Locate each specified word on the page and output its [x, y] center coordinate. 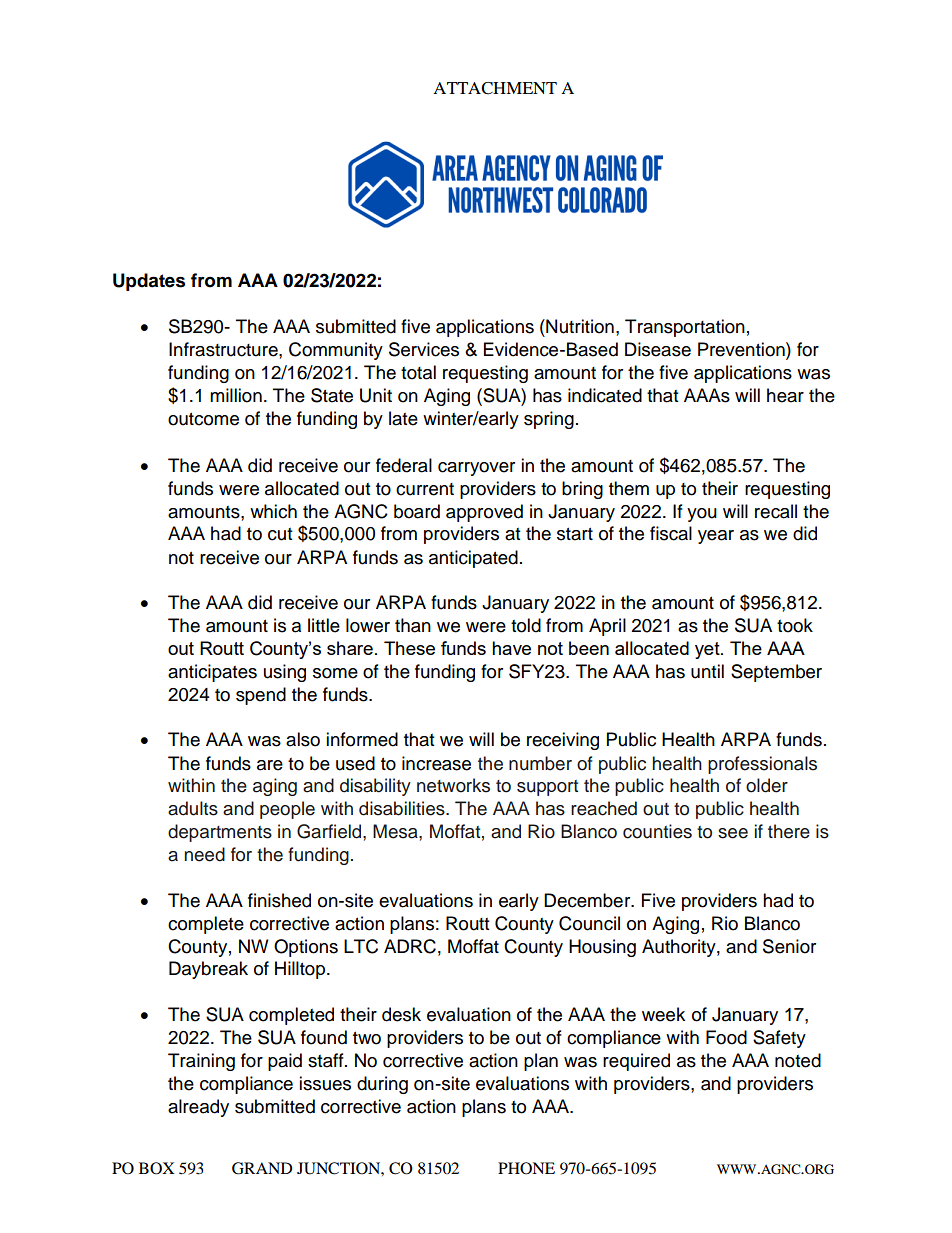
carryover [476, 469]
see [733, 833]
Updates [149, 282]
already [198, 1108]
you [702, 515]
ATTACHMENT [495, 88]
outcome [203, 419]
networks [453, 785]
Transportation [685, 328]
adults [193, 808]
